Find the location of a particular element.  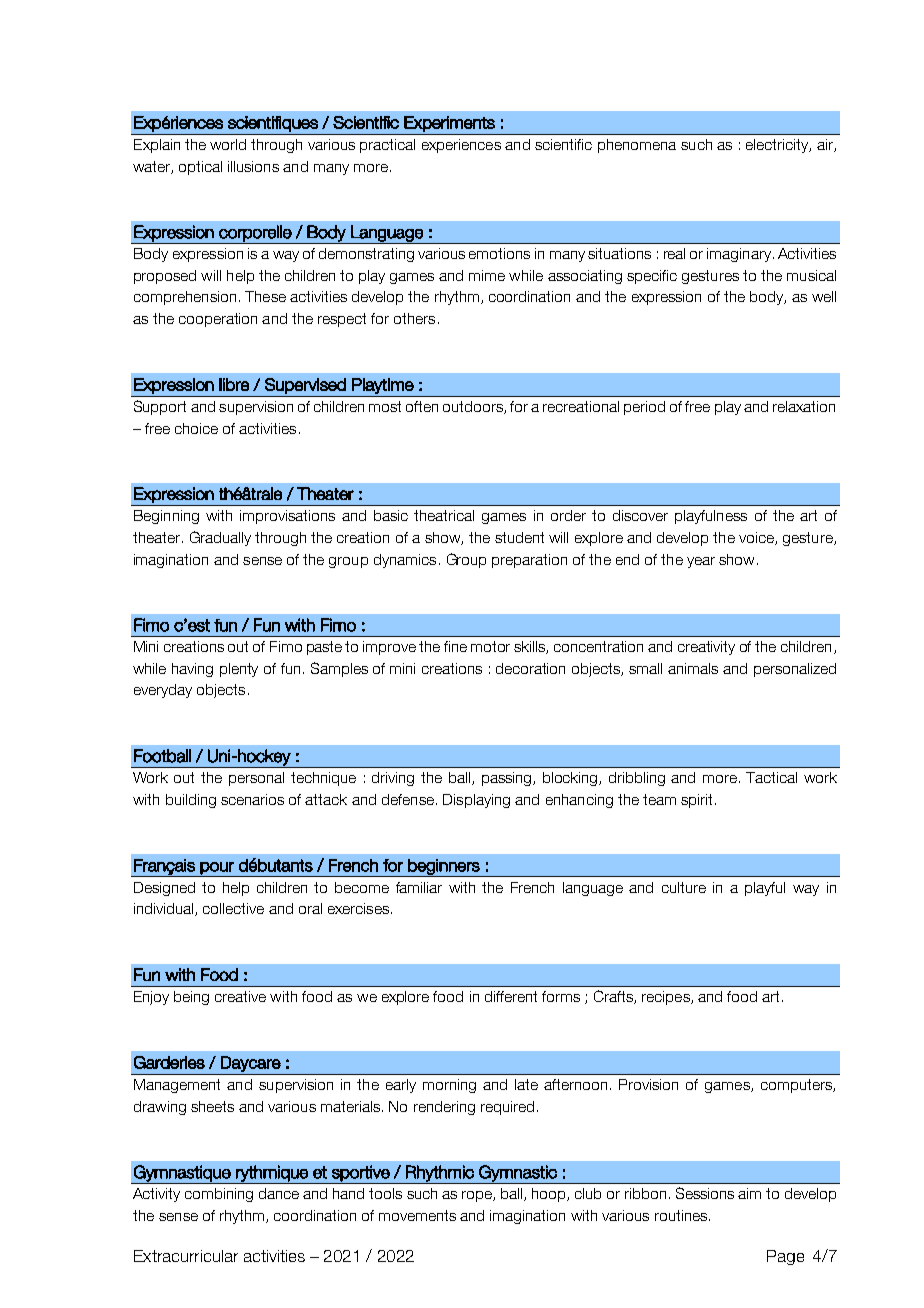

emotions is located at coordinates (499, 253).
